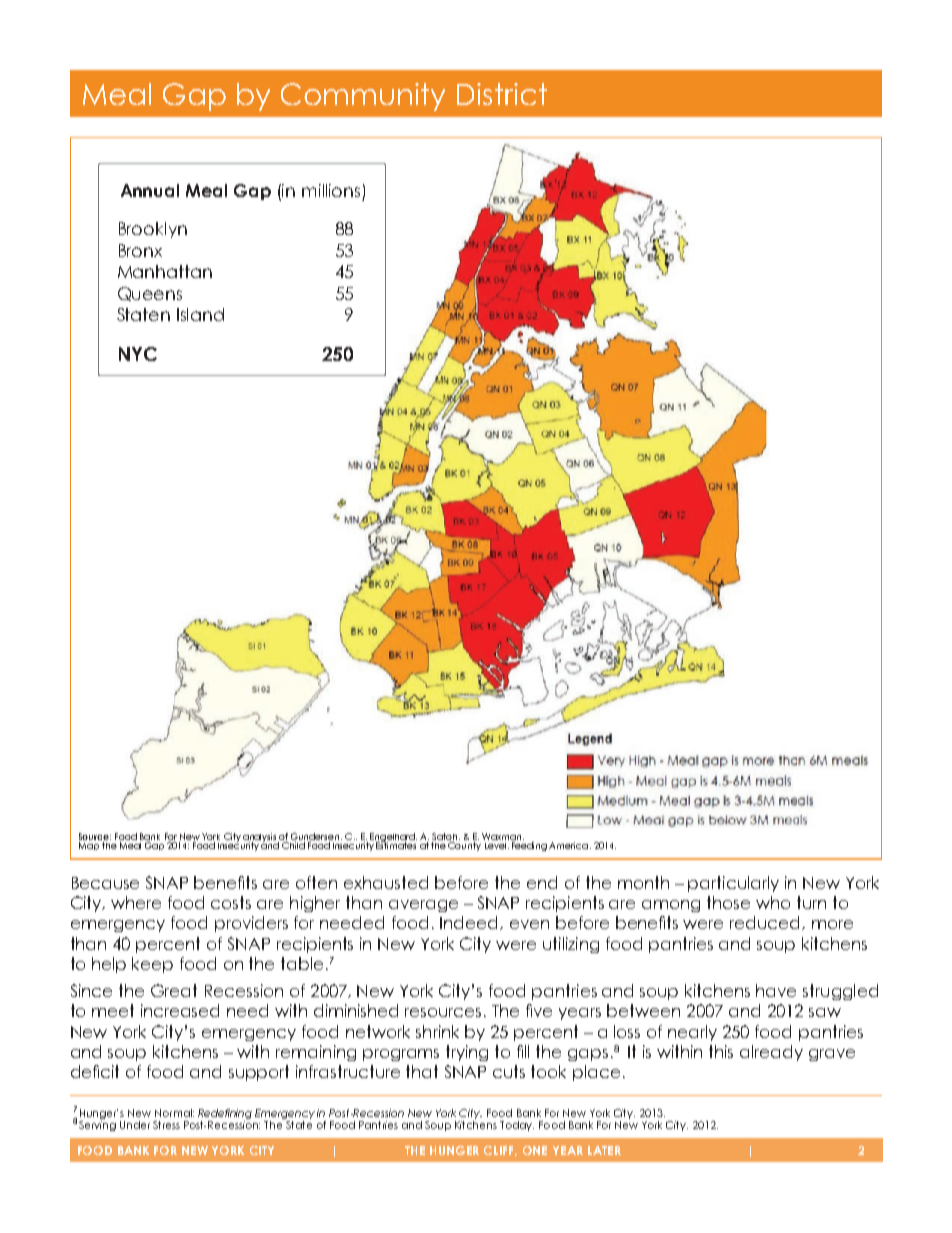 The width and height of the document is (952, 1233). Describe the element at coordinates (401, 1055) in the document. I see `programs` at that location.
